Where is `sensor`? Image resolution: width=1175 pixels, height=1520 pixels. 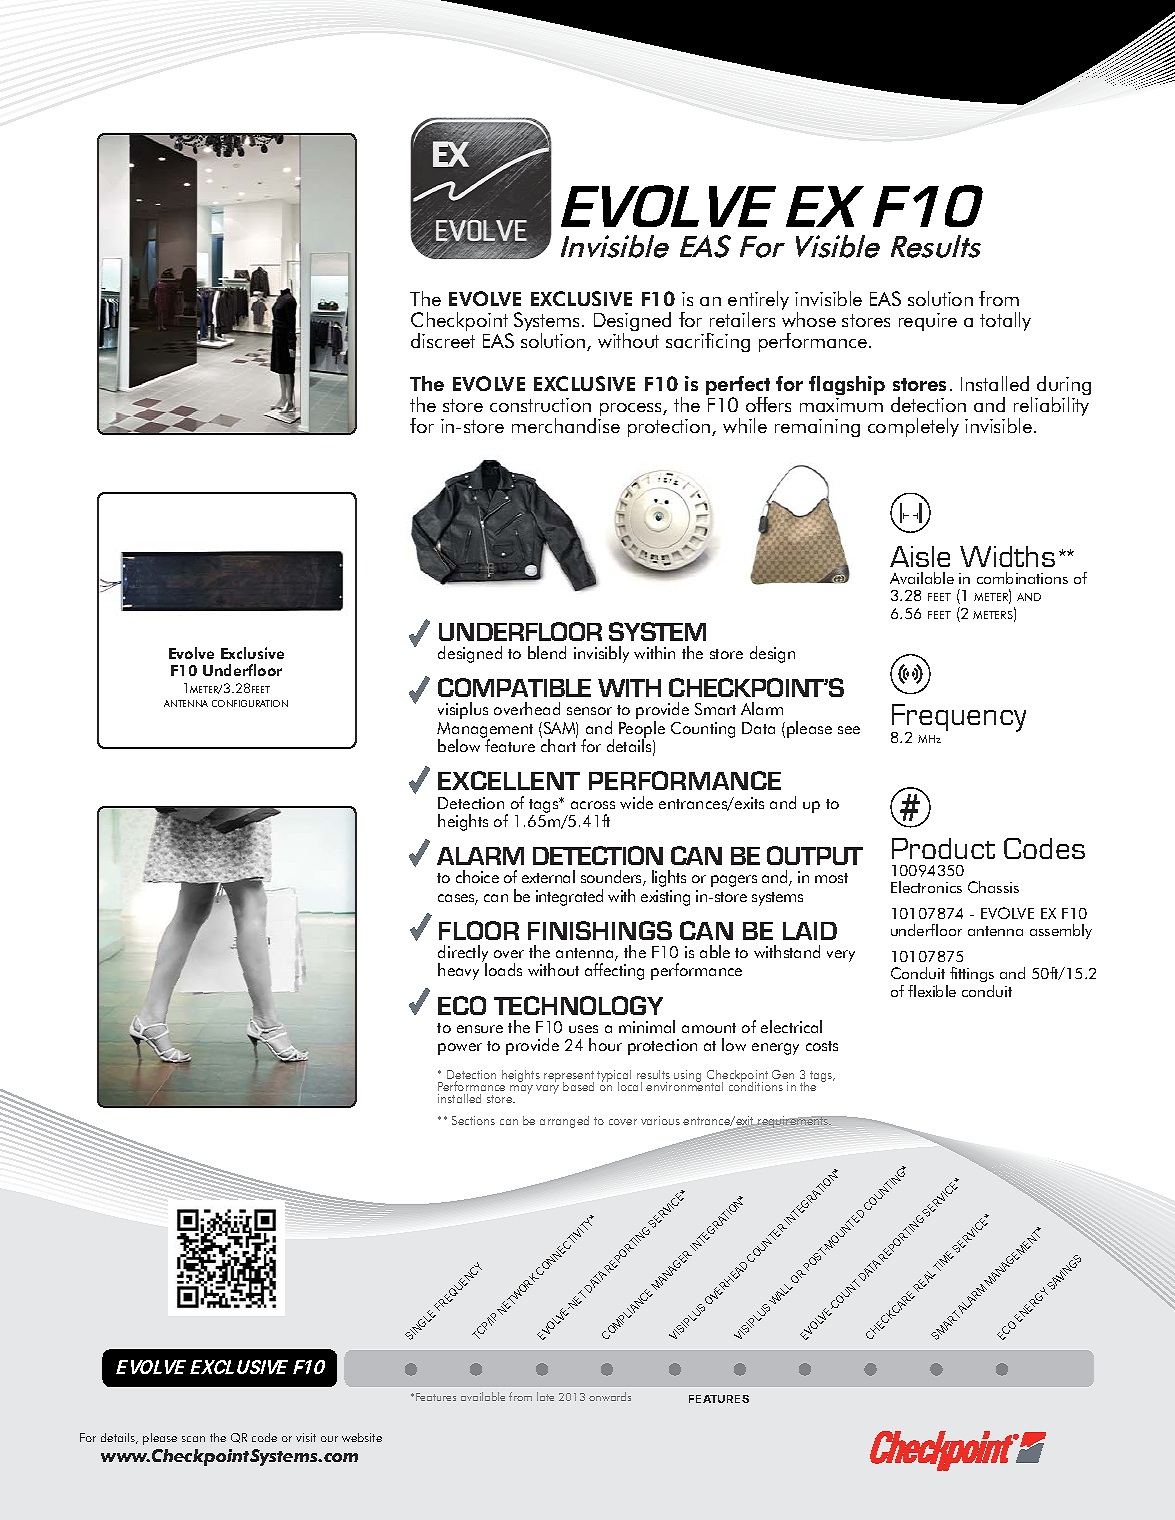 sensor is located at coordinates (589, 711).
